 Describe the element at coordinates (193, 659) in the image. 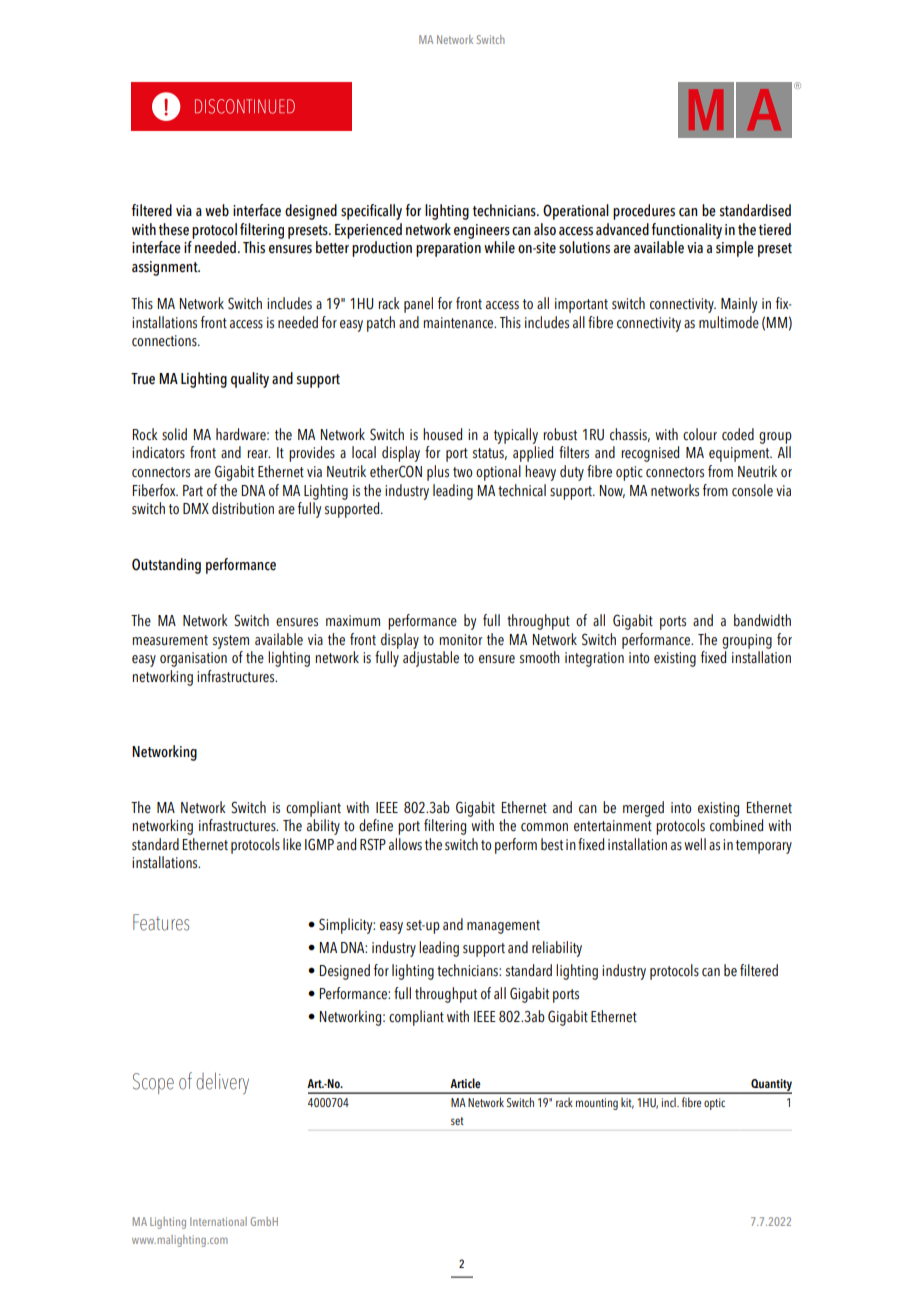

I see `organisation` at that location.
